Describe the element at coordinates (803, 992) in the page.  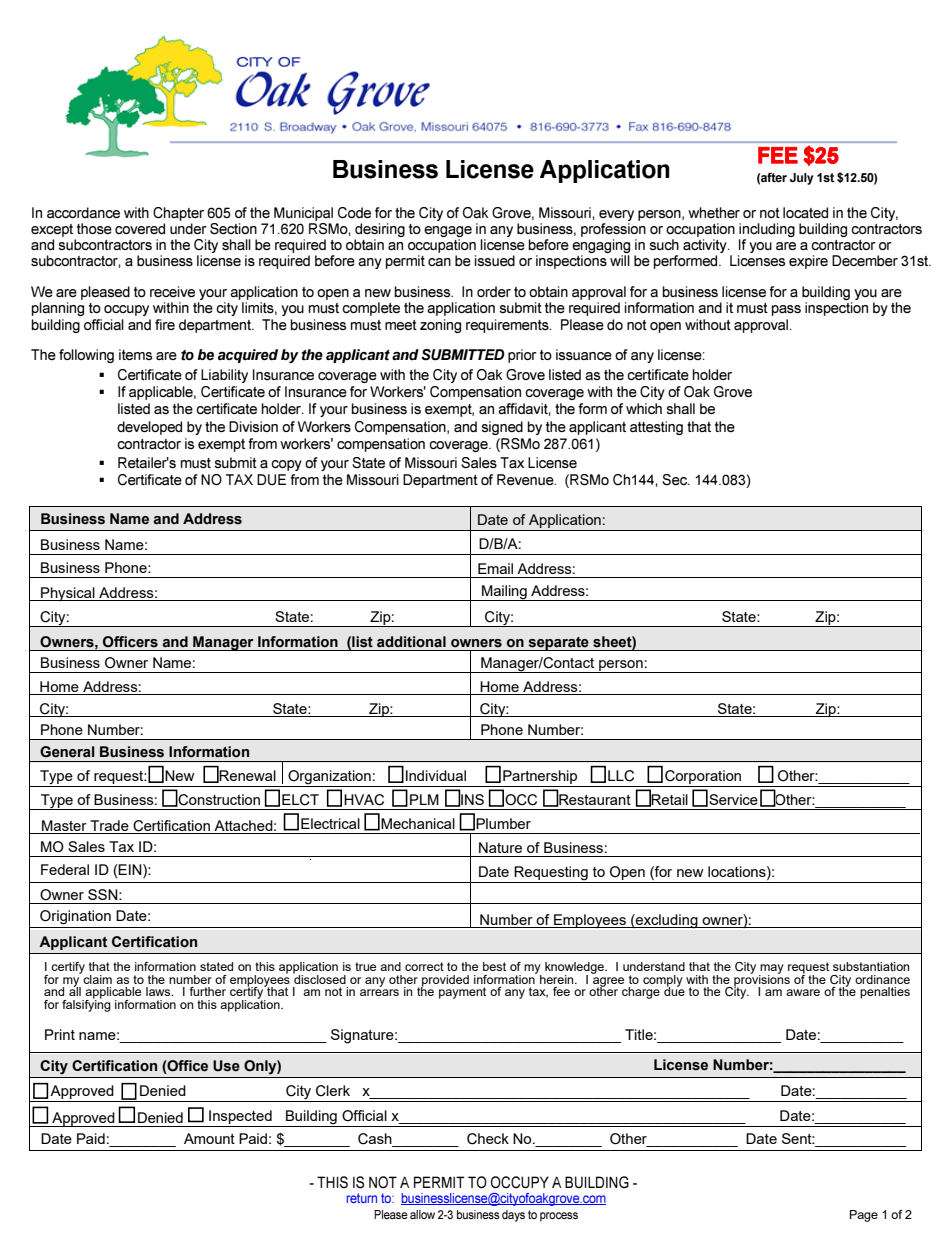
I see `aware` at that location.
